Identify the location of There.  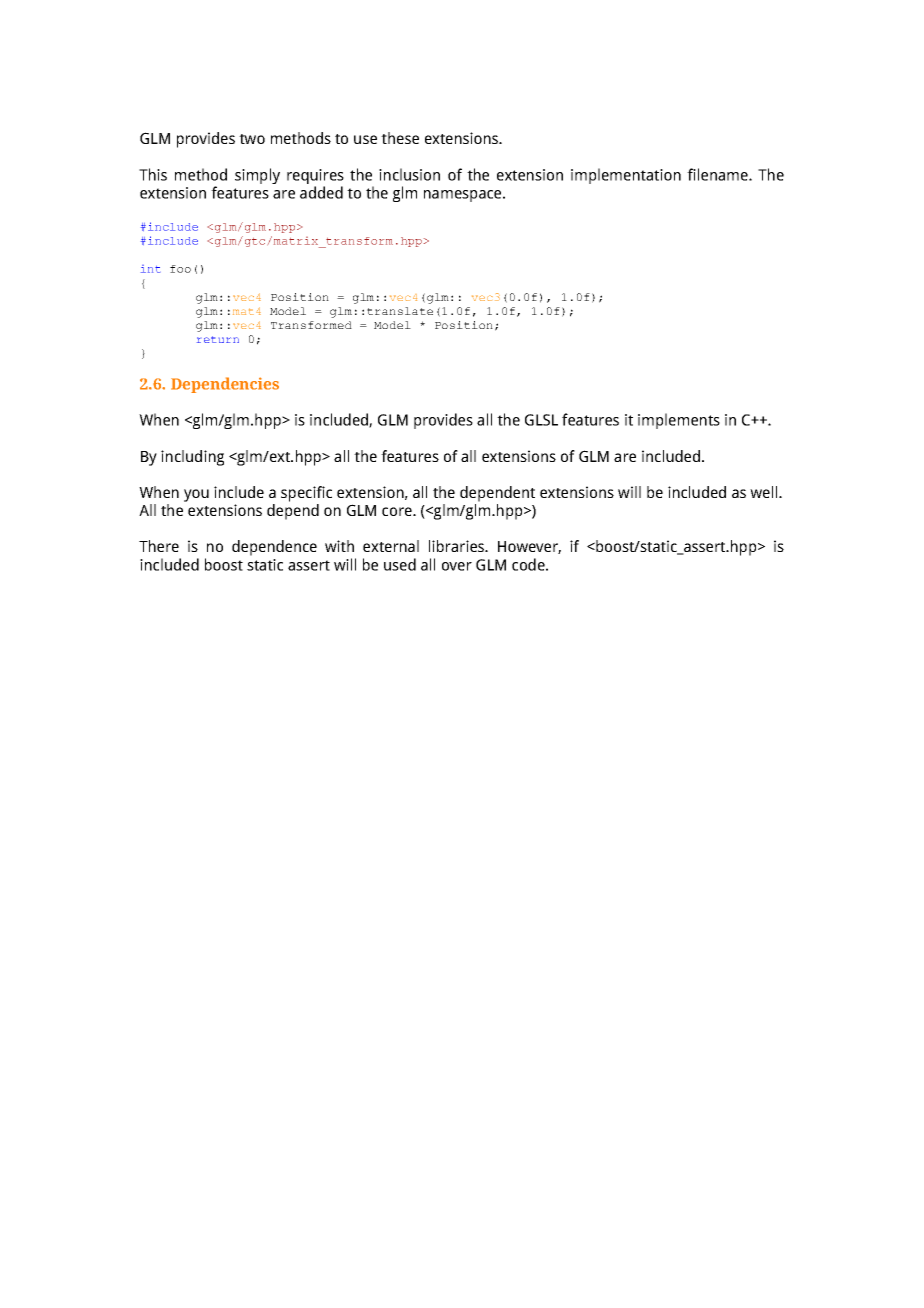
(159, 546).
